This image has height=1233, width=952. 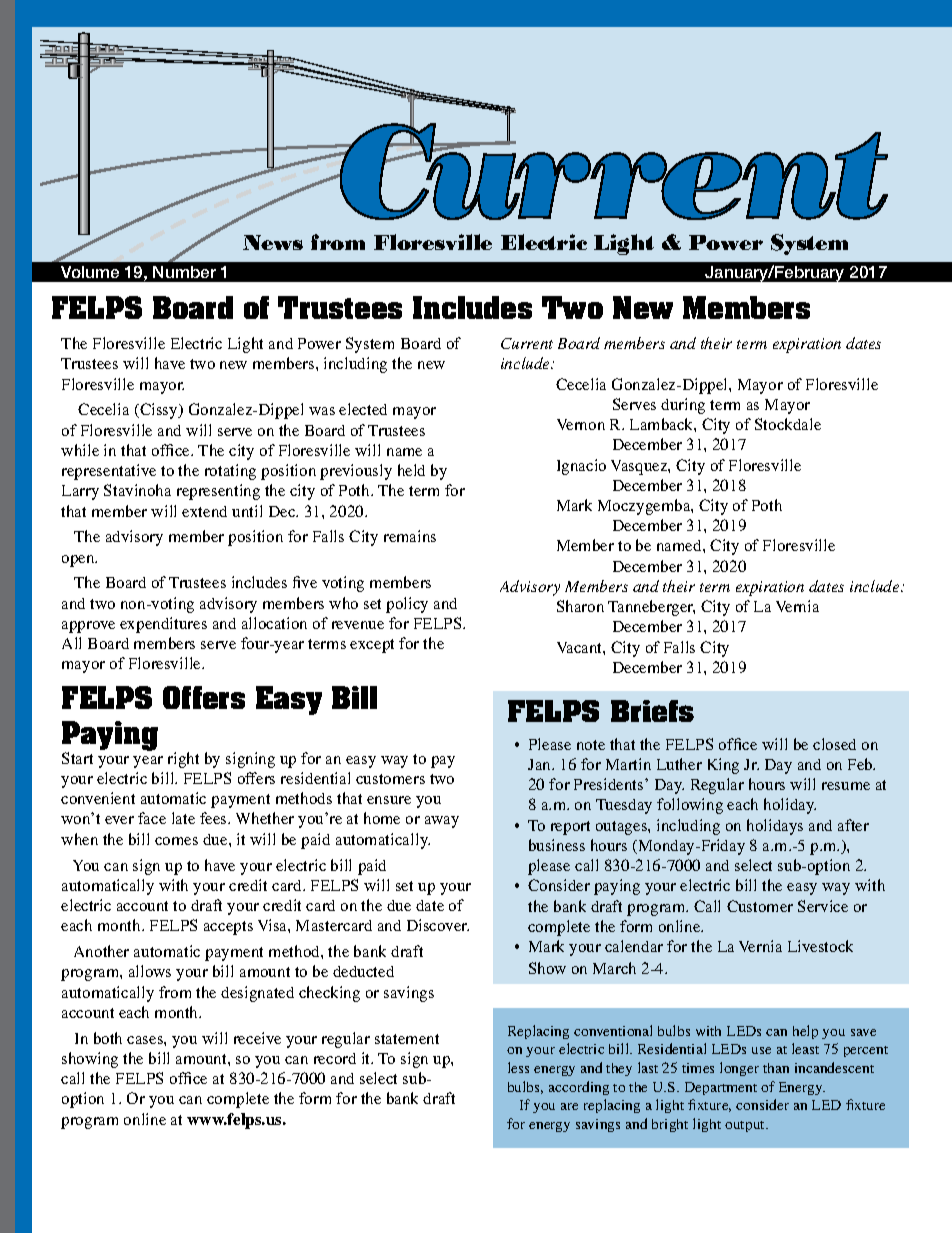 I want to click on Livestock, so click(x=820, y=946).
